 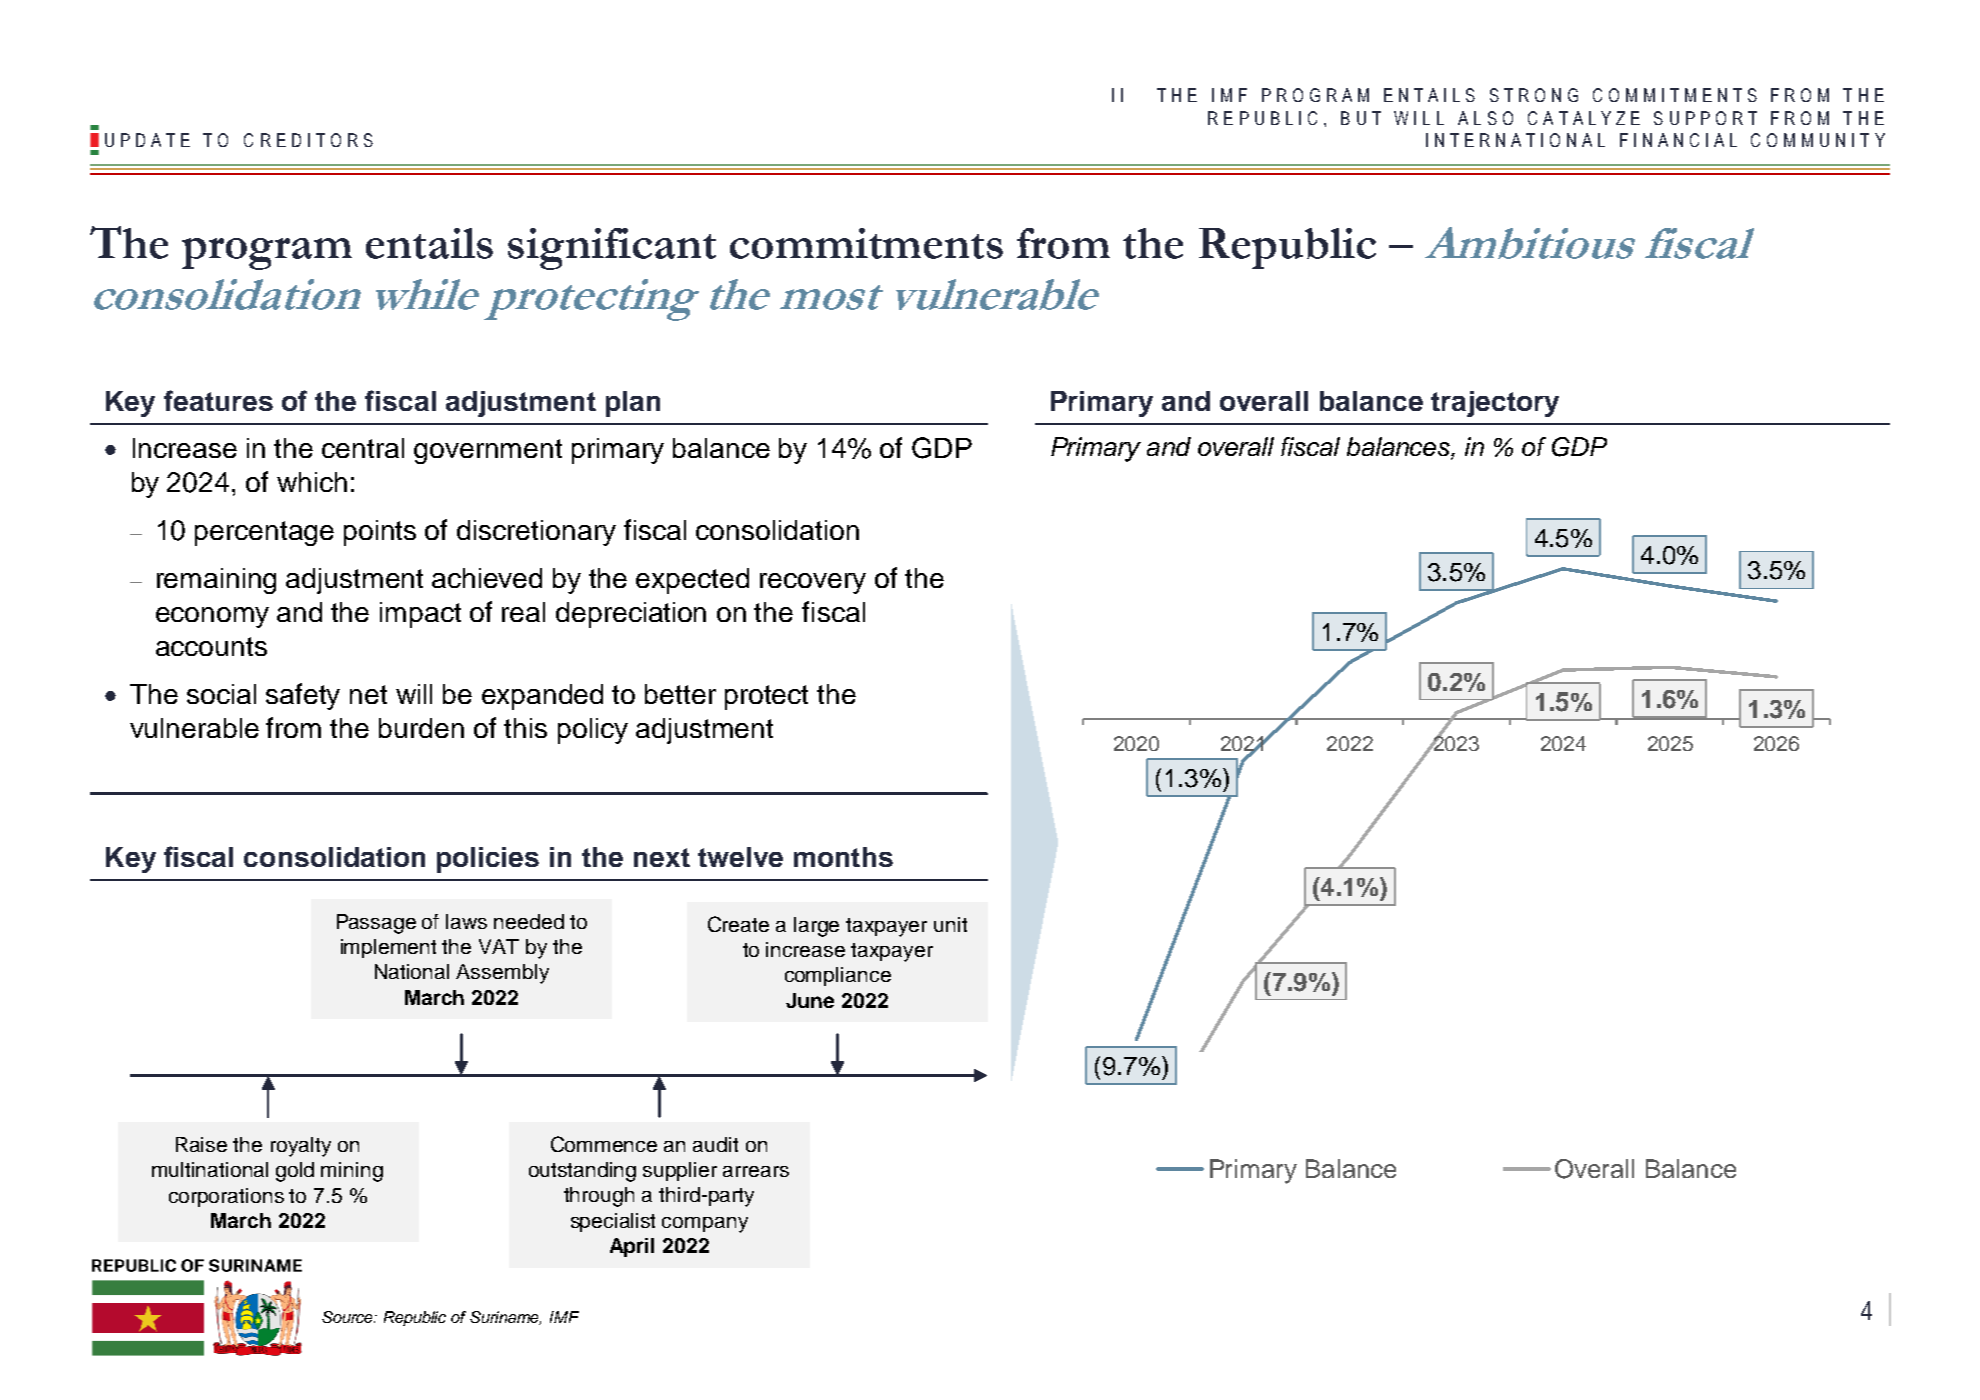 I want to click on compliance, so click(x=838, y=976).
